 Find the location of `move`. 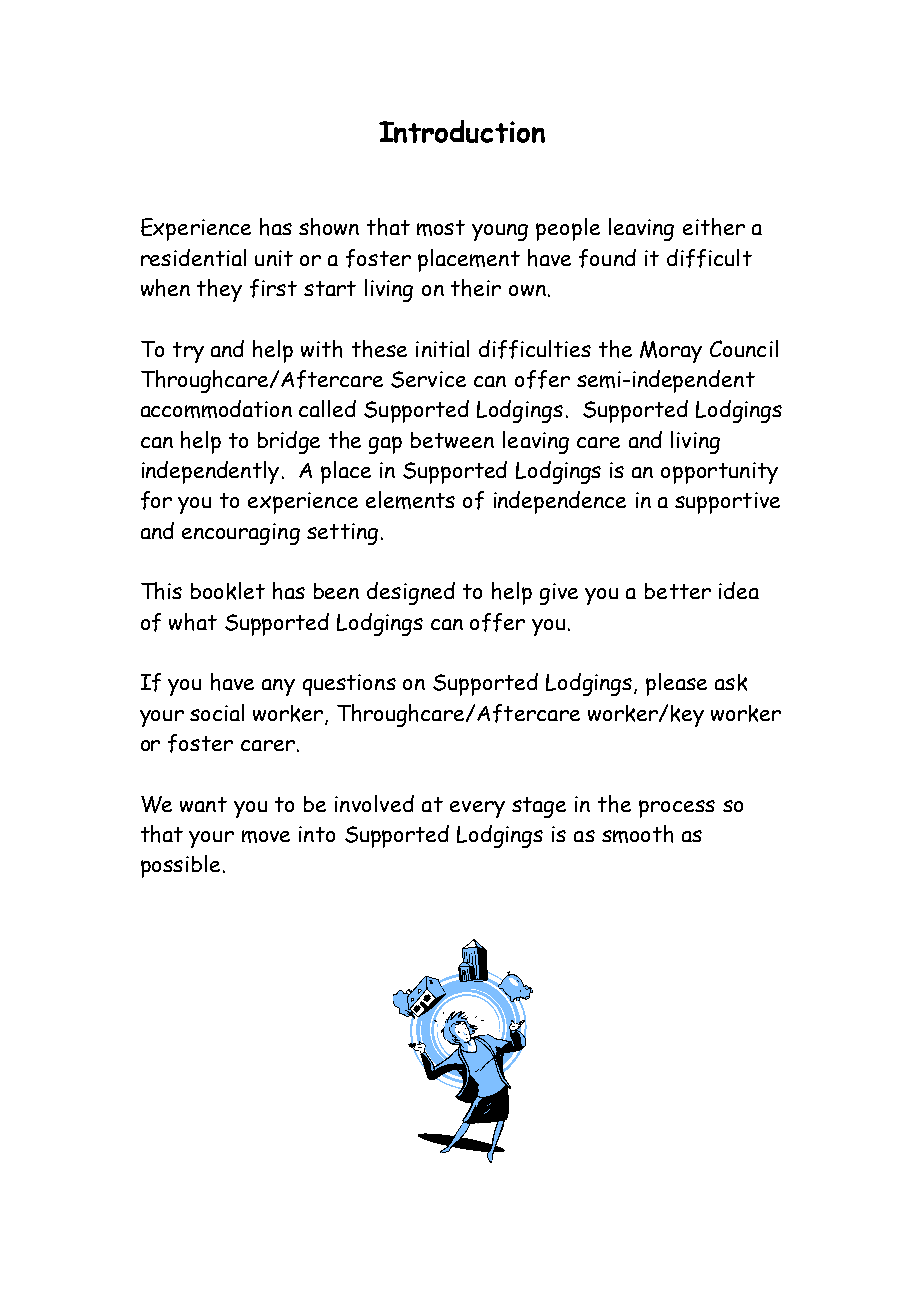

move is located at coordinates (266, 836).
